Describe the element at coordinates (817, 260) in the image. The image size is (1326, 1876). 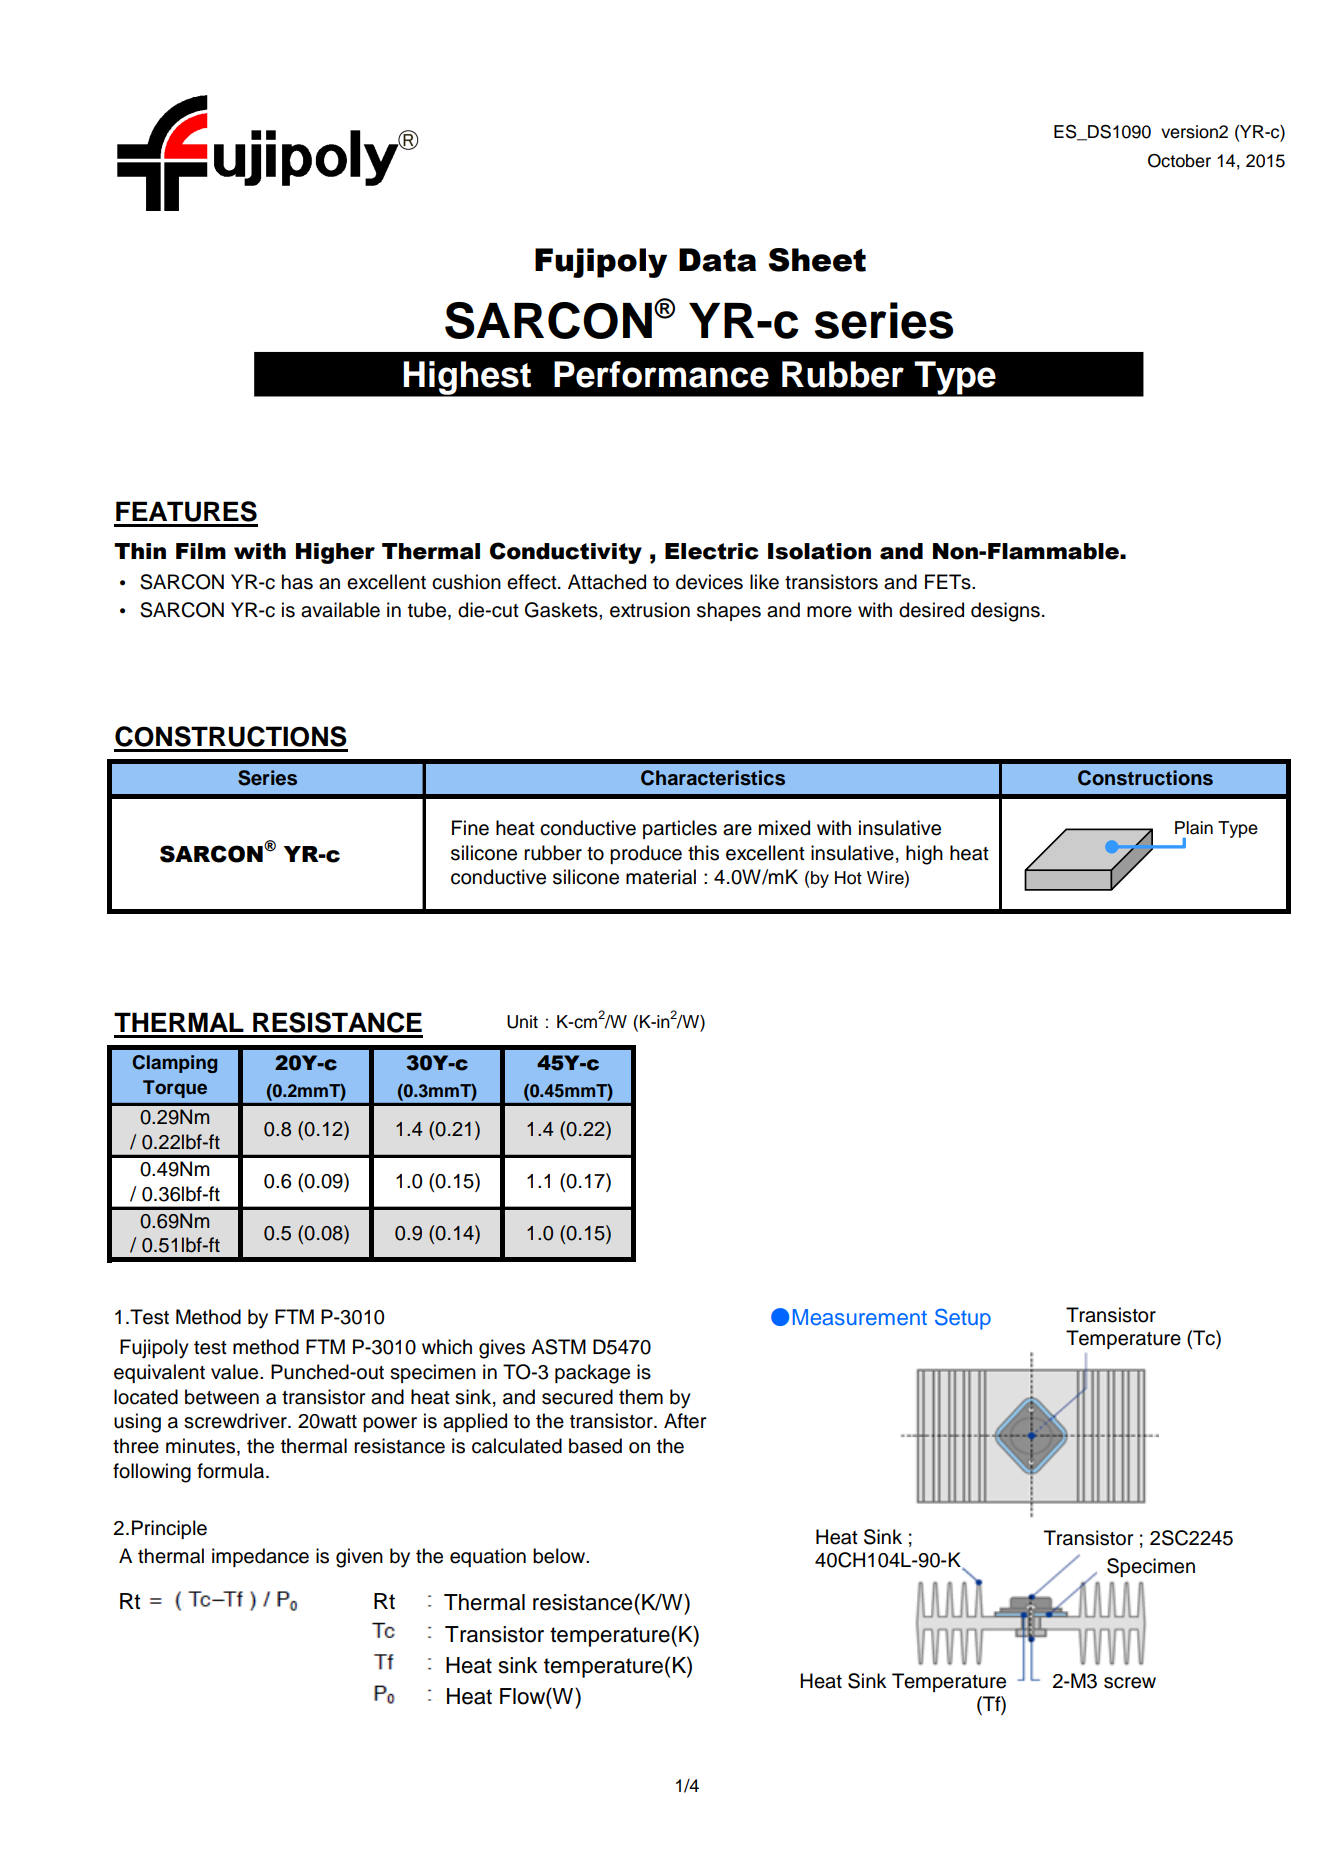
I see `Sheet` at that location.
